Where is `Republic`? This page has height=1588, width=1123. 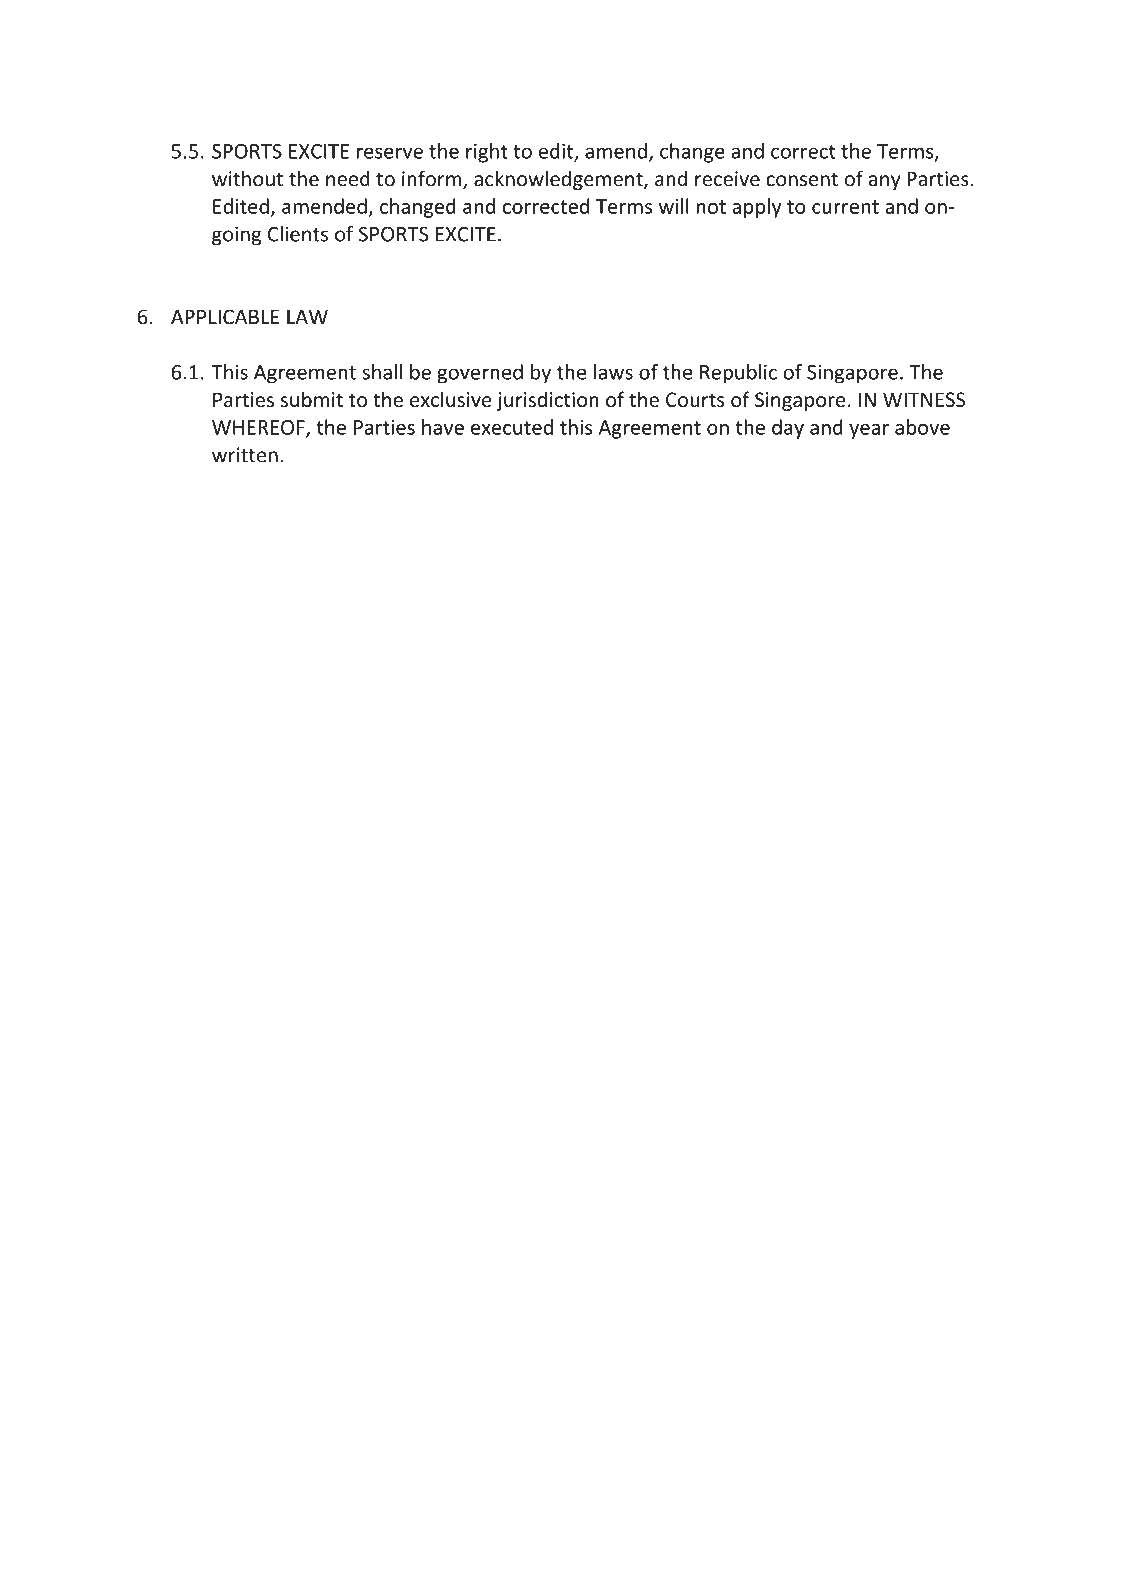 Republic is located at coordinates (738, 374).
